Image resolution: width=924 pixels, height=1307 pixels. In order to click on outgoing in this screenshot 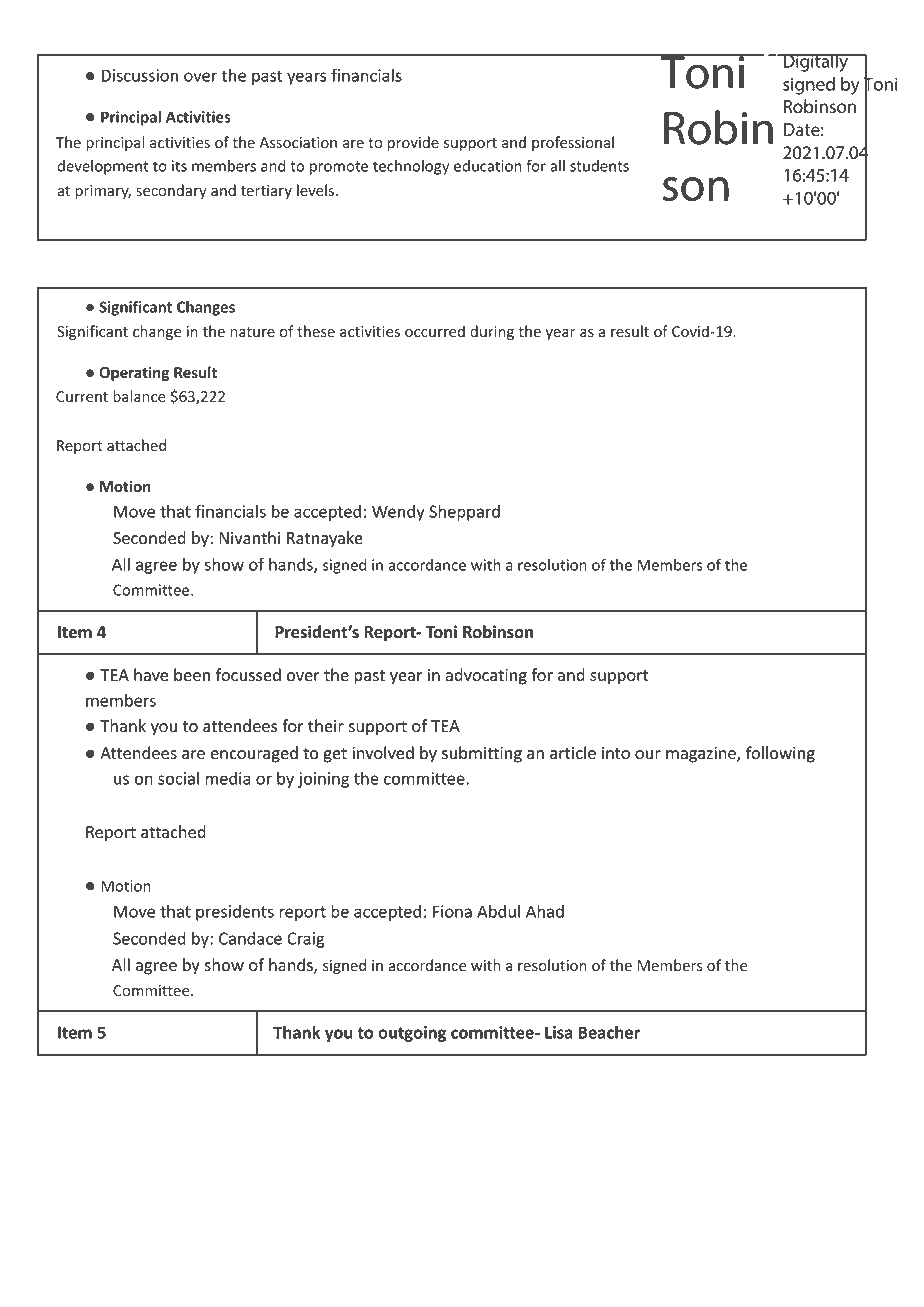, I will do `click(412, 1034)`.
